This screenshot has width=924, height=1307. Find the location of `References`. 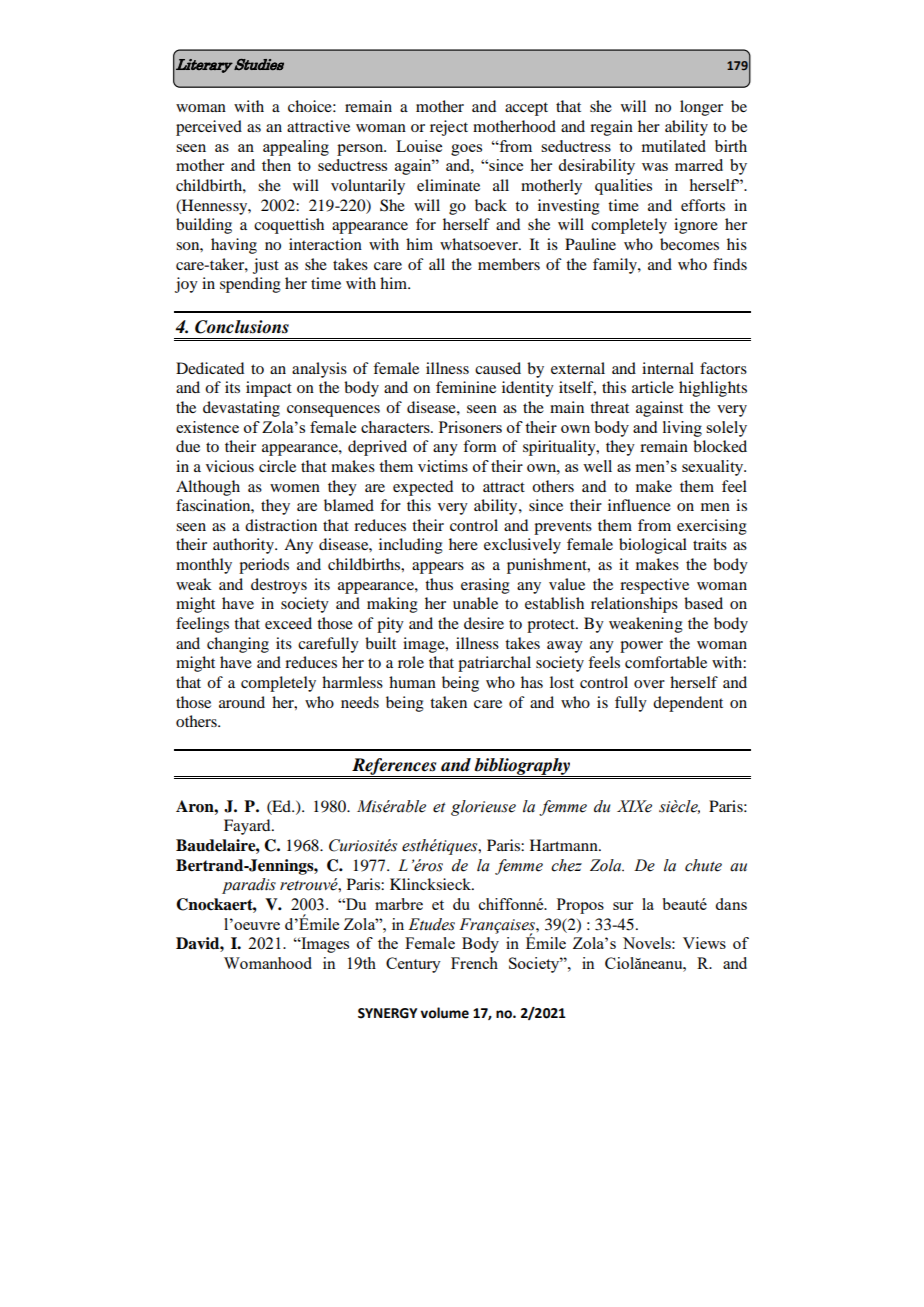

References is located at coordinates (394, 767).
